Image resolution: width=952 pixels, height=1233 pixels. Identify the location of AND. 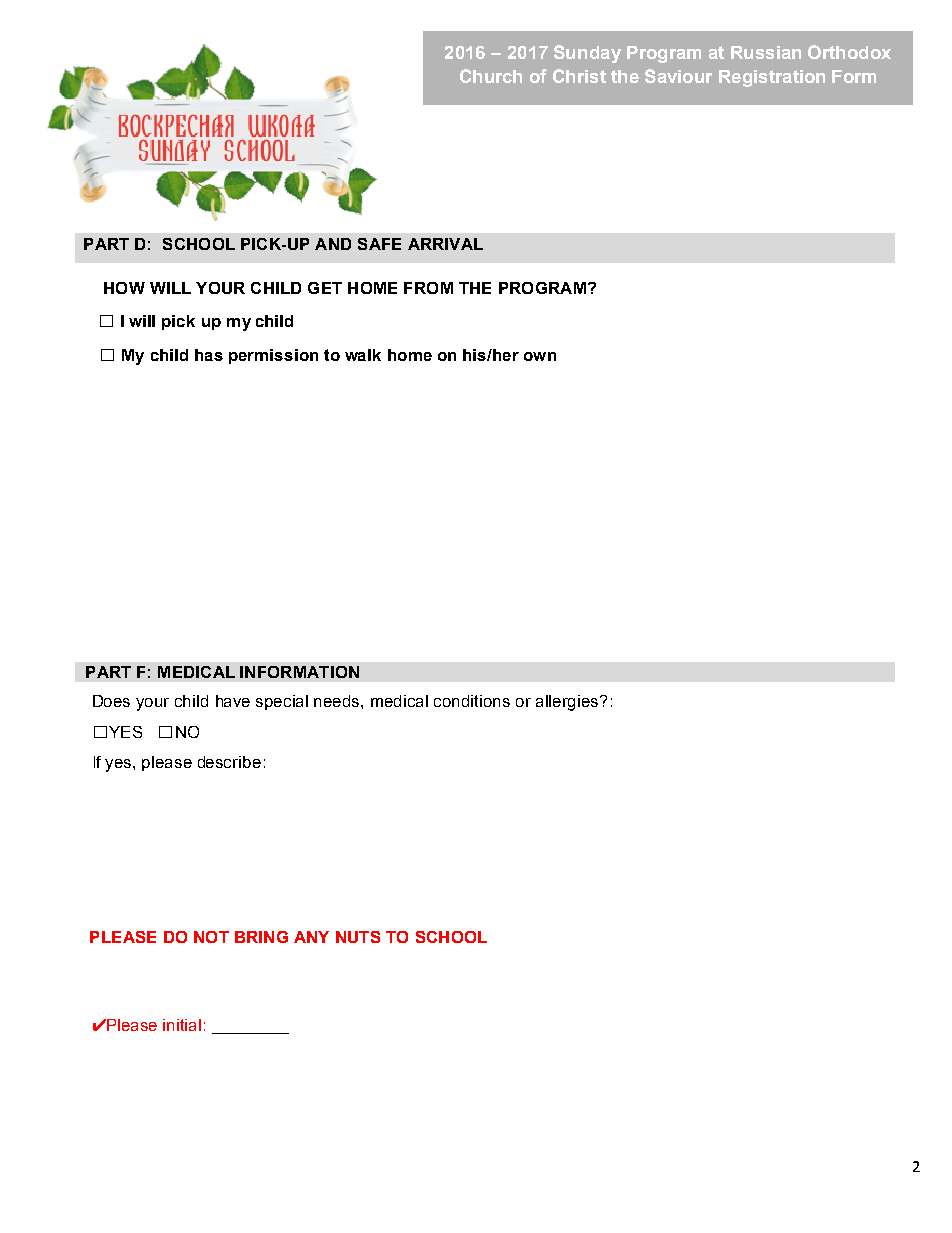
(333, 244).
